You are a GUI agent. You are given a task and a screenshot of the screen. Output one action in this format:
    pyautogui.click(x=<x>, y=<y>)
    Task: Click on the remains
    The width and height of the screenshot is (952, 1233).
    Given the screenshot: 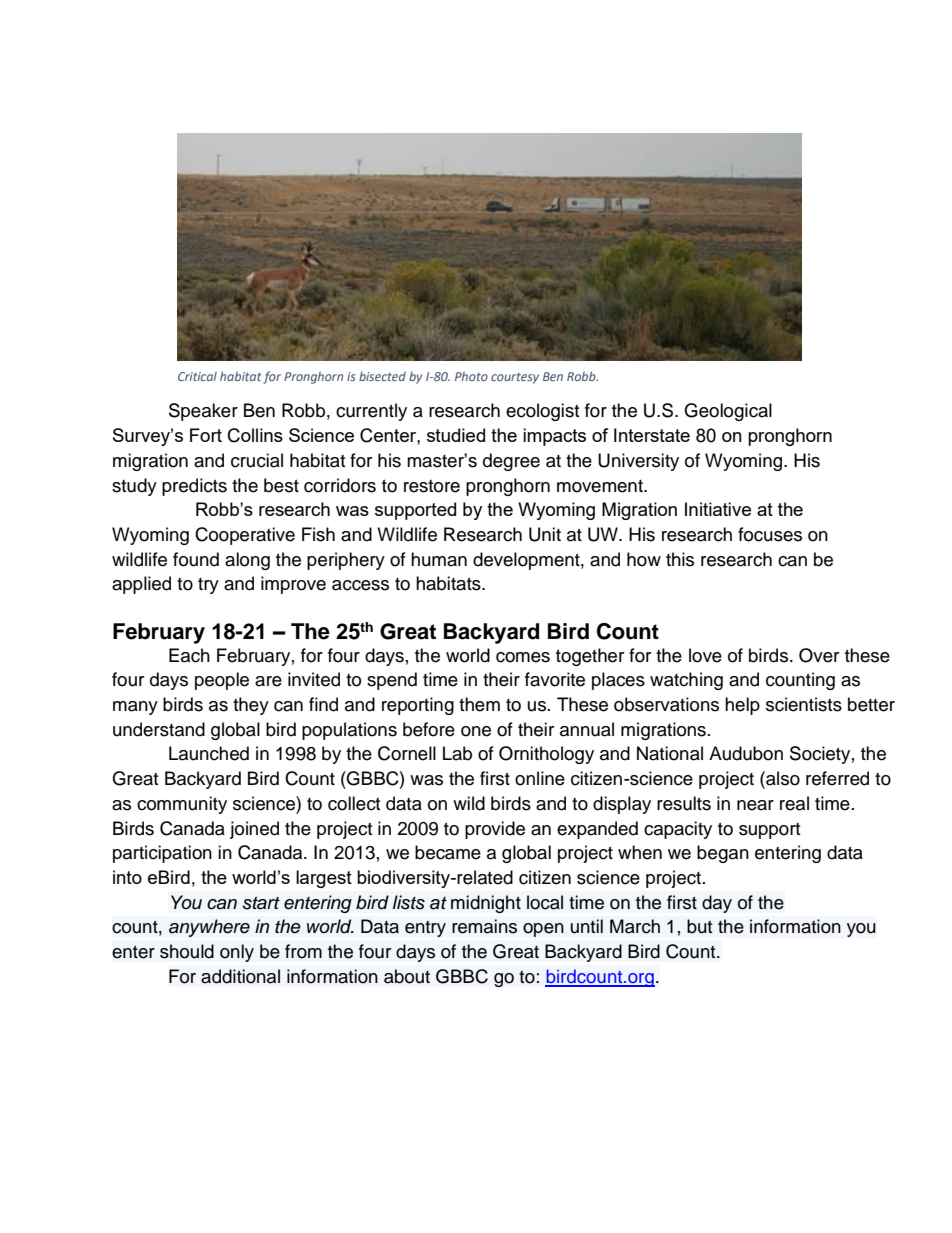 What is the action you would take?
    pyautogui.click(x=484, y=926)
